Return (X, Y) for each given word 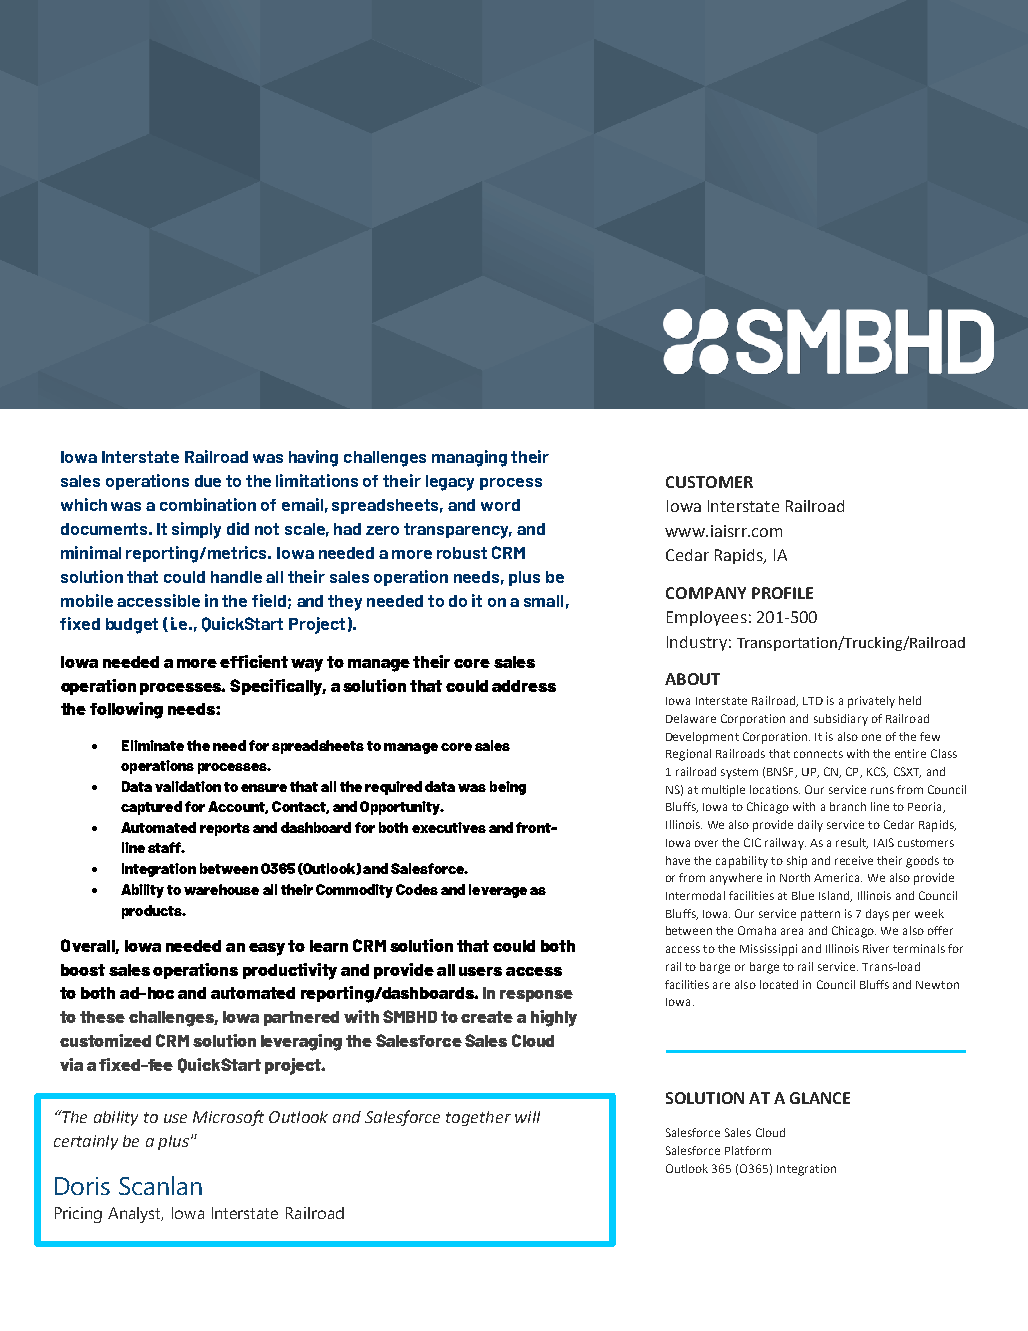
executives (449, 827)
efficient (254, 661)
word (500, 505)
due (208, 481)
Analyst (135, 1215)
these (102, 1017)
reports (225, 829)
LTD (813, 701)
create (487, 1017)
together (478, 1118)
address (524, 686)
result (852, 843)
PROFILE (782, 593)
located (779, 984)
